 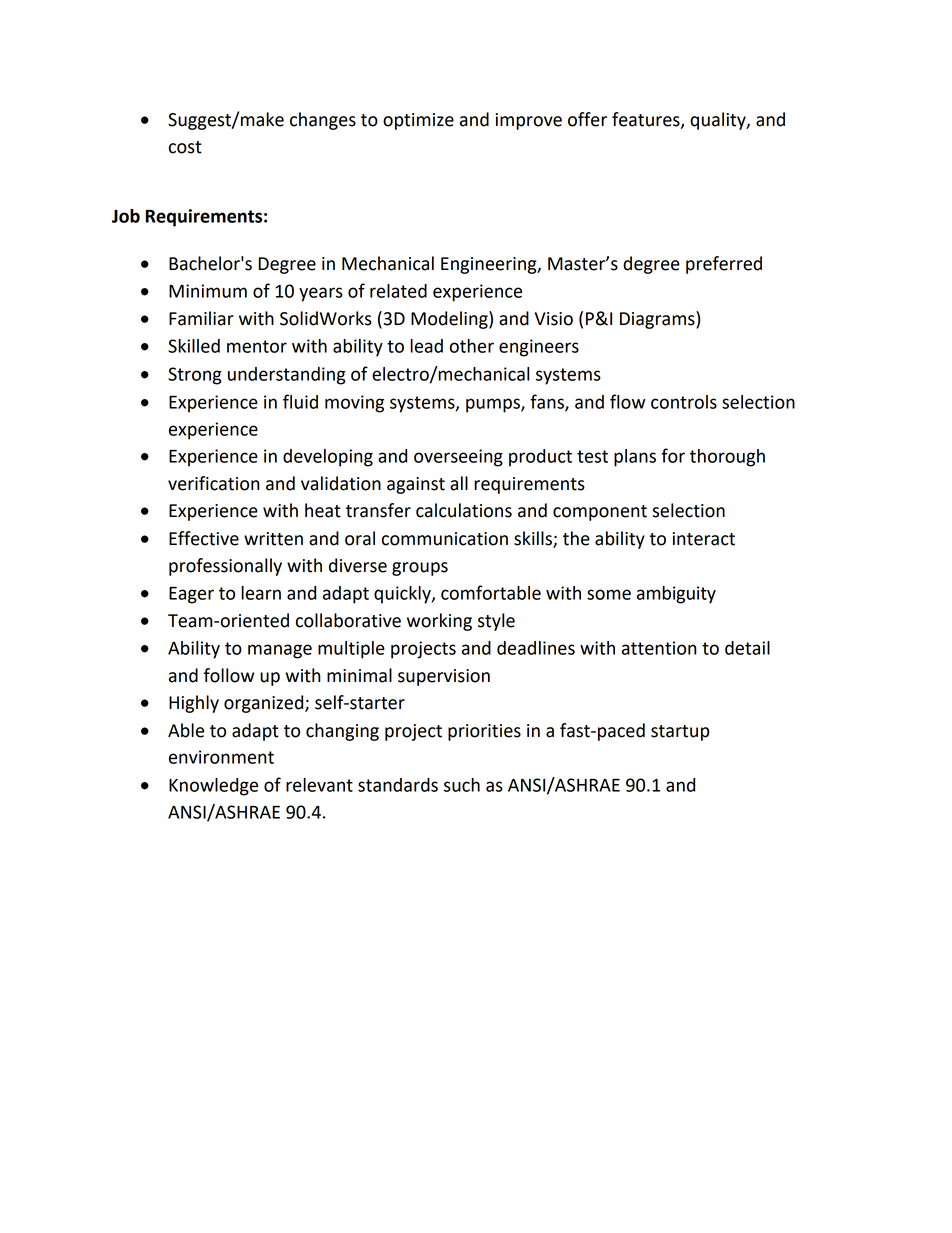 I want to click on startup, so click(x=680, y=733).
